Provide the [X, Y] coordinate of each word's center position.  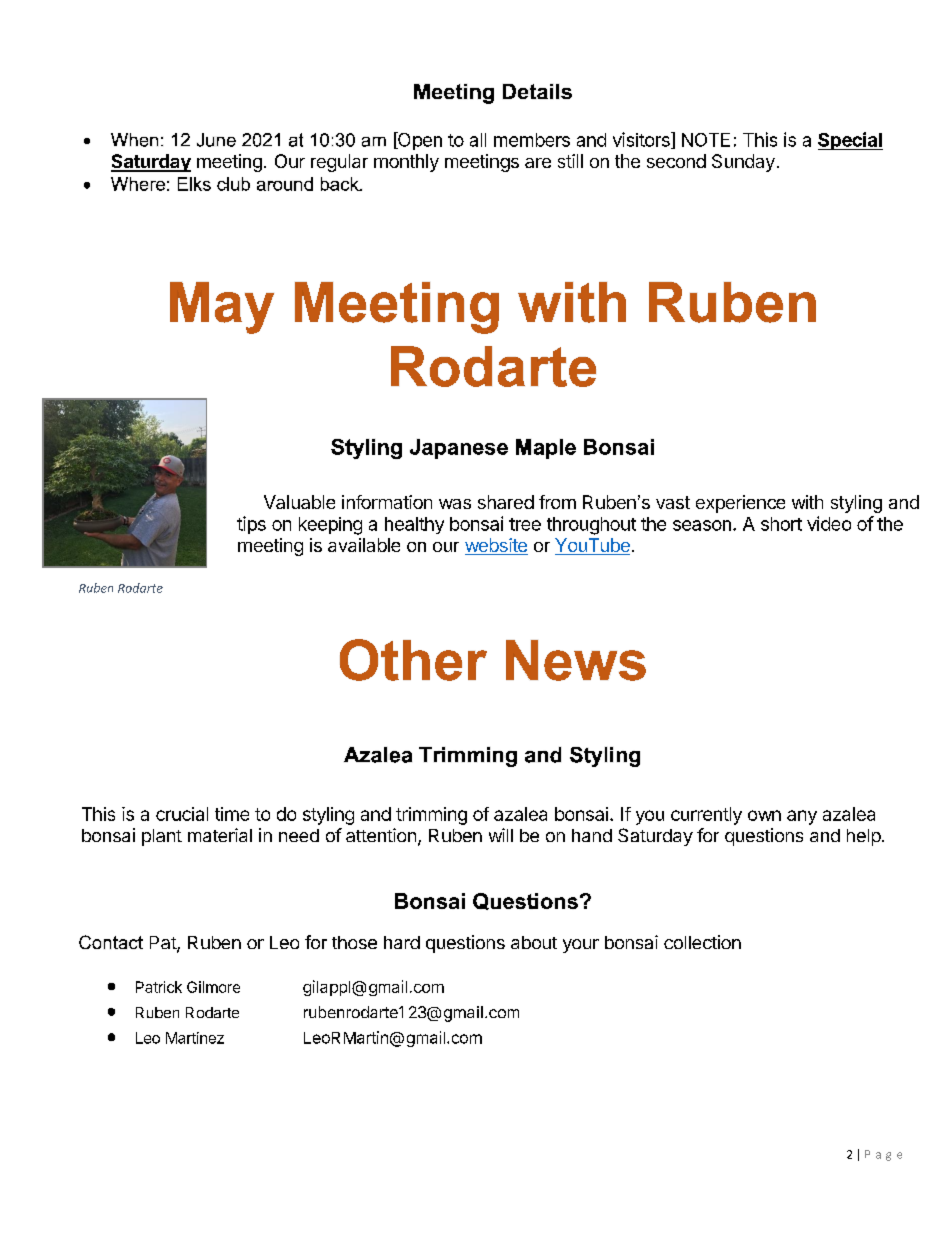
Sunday [743, 163]
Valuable [299, 502]
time [232, 814]
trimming [431, 816]
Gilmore [213, 987]
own [764, 815]
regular [339, 163]
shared [506, 502]
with [807, 502]
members [532, 140]
